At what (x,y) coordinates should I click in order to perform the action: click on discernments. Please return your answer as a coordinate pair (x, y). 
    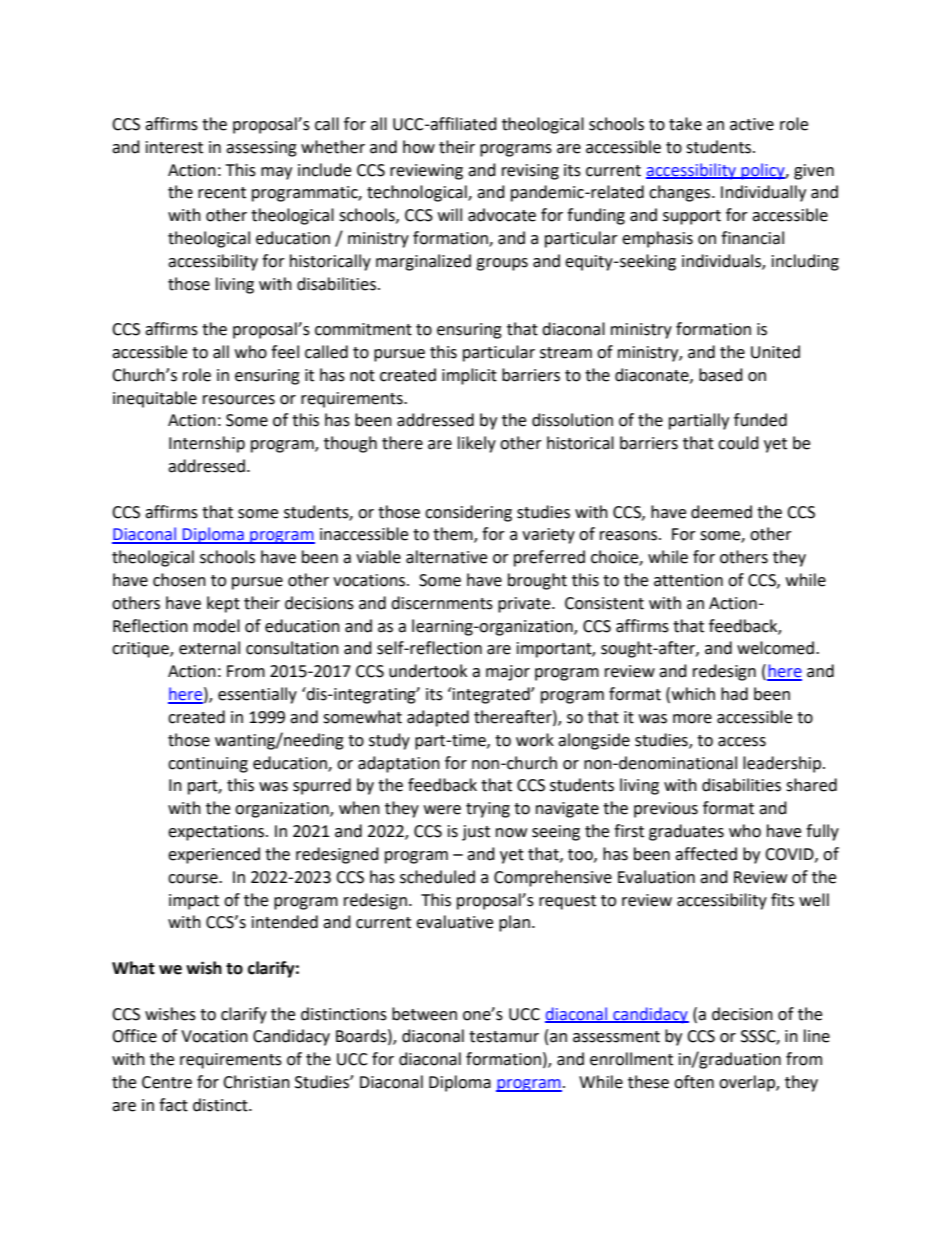
    Looking at the image, I should click on (442, 603).
